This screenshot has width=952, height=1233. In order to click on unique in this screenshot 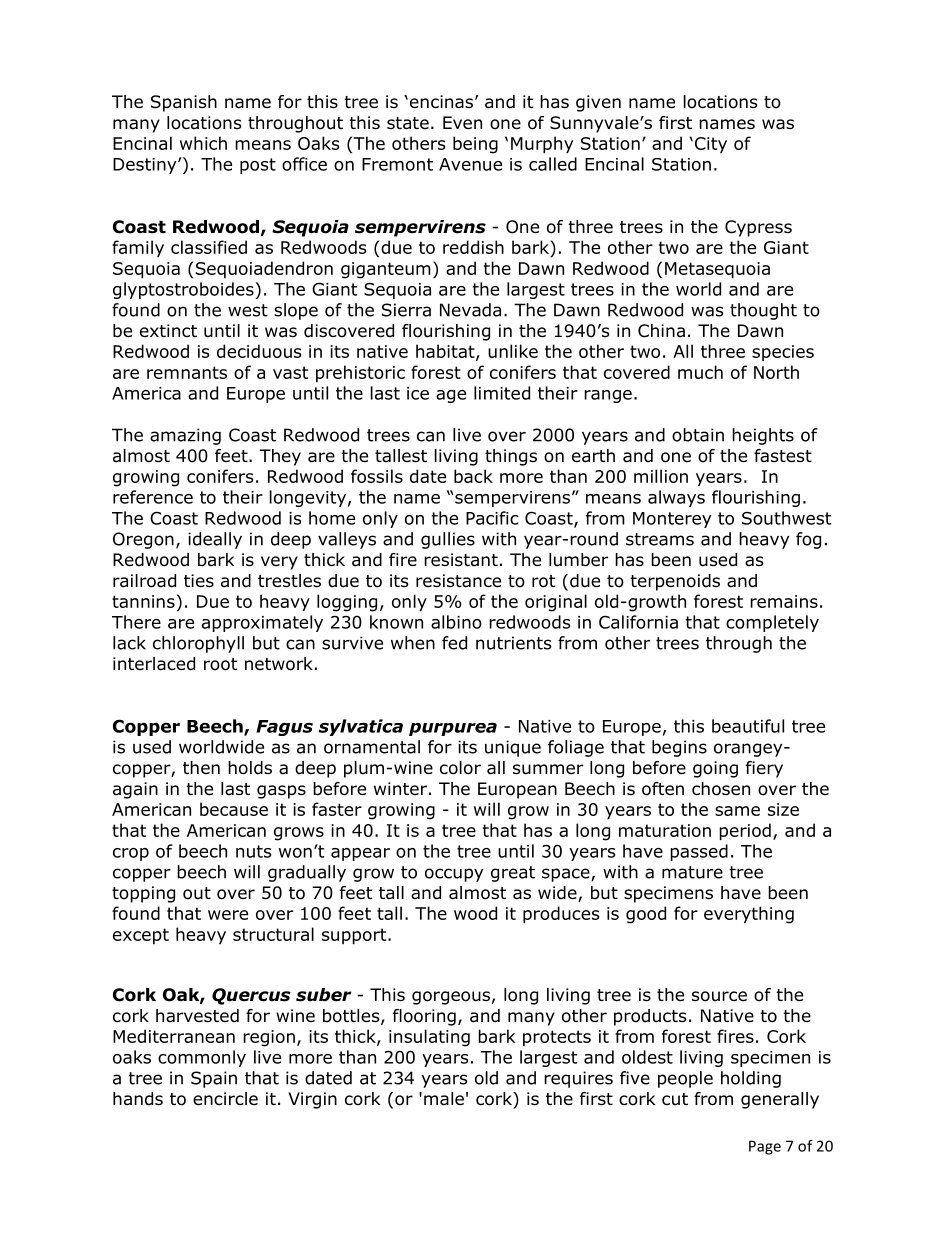, I will do `click(513, 748)`.
